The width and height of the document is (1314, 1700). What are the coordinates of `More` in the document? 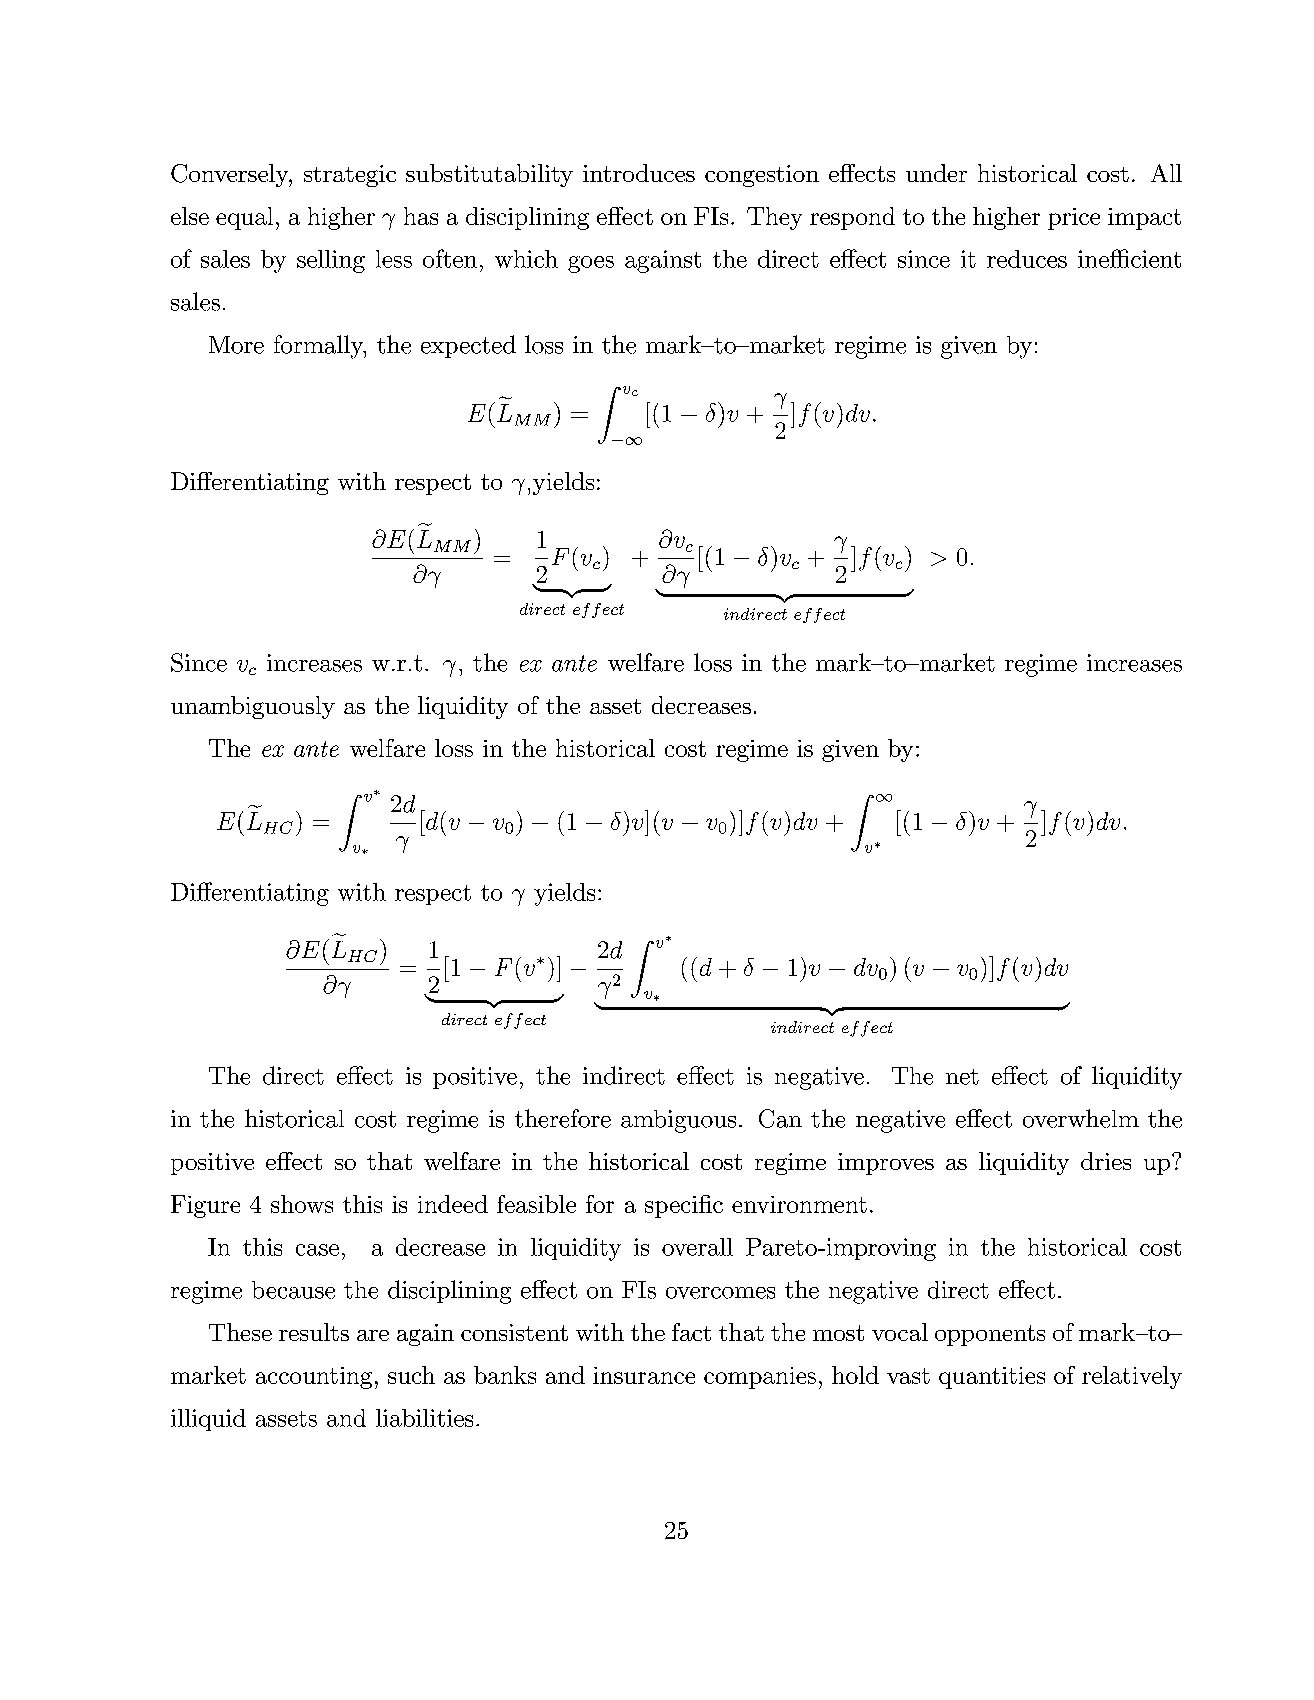 It's located at (236, 345).
